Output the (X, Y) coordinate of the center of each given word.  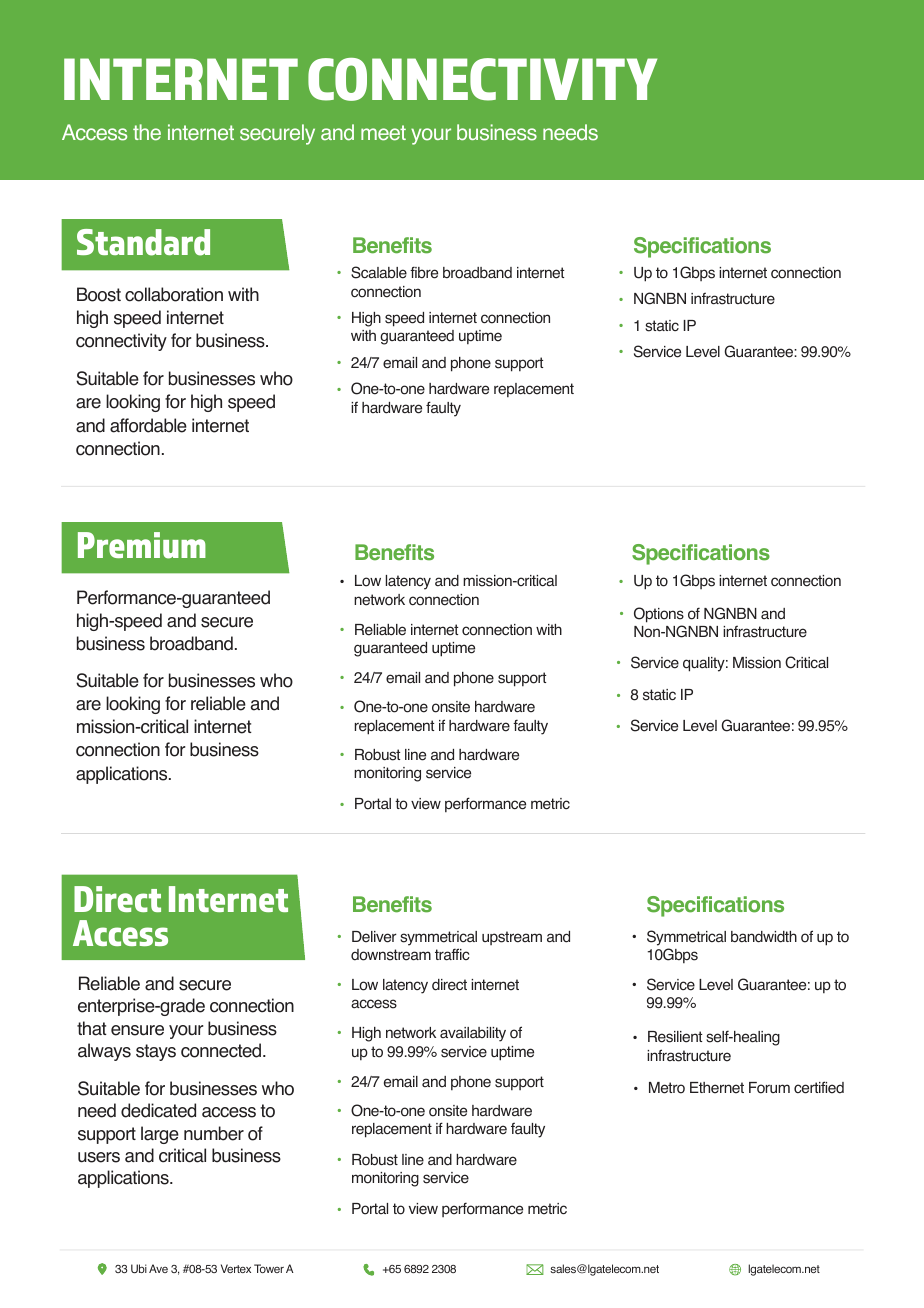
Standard (143, 242)
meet (383, 133)
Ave (158, 1268)
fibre (424, 272)
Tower (269, 1268)
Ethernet (717, 1088)
